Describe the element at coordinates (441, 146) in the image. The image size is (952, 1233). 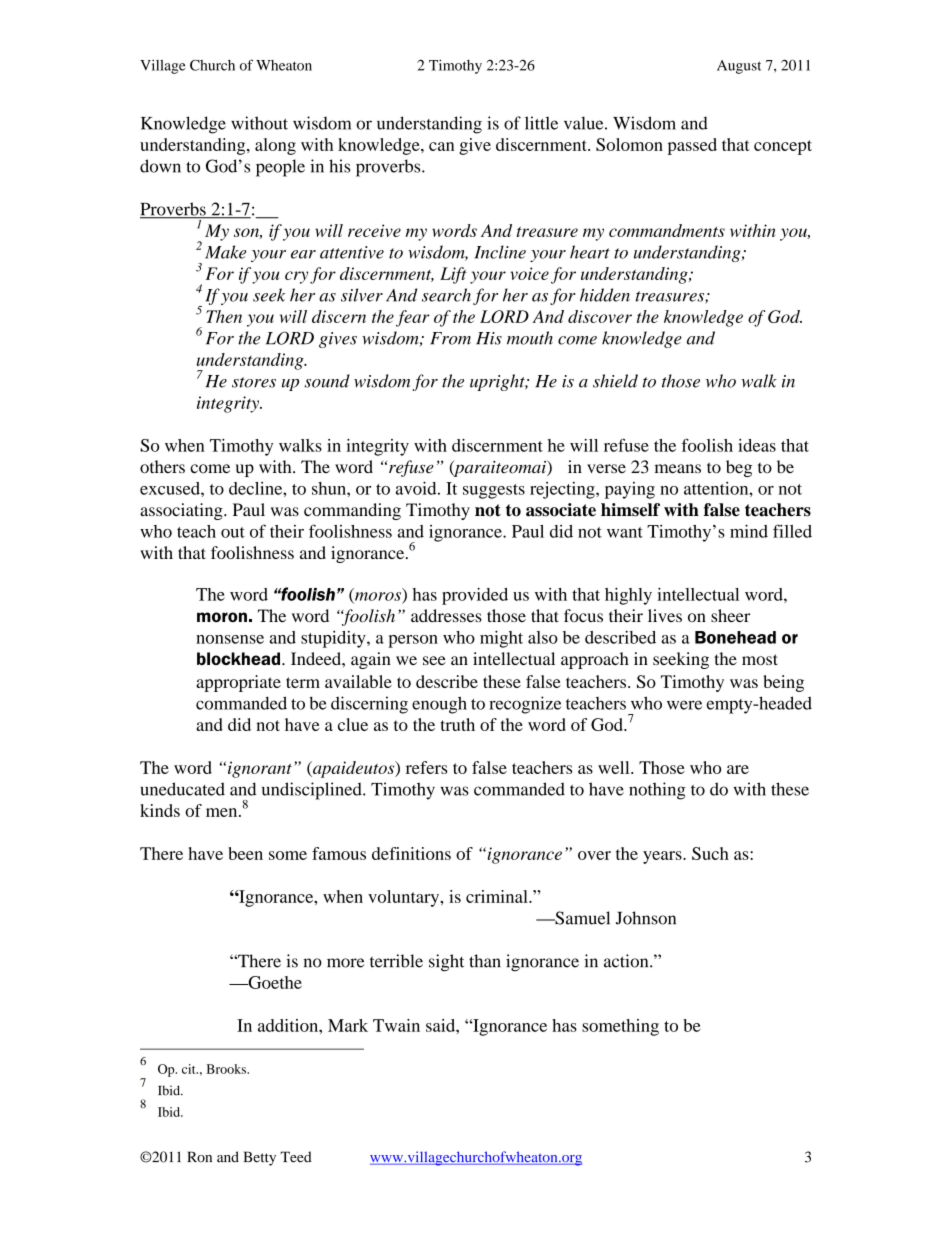
I see `can` at that location.
